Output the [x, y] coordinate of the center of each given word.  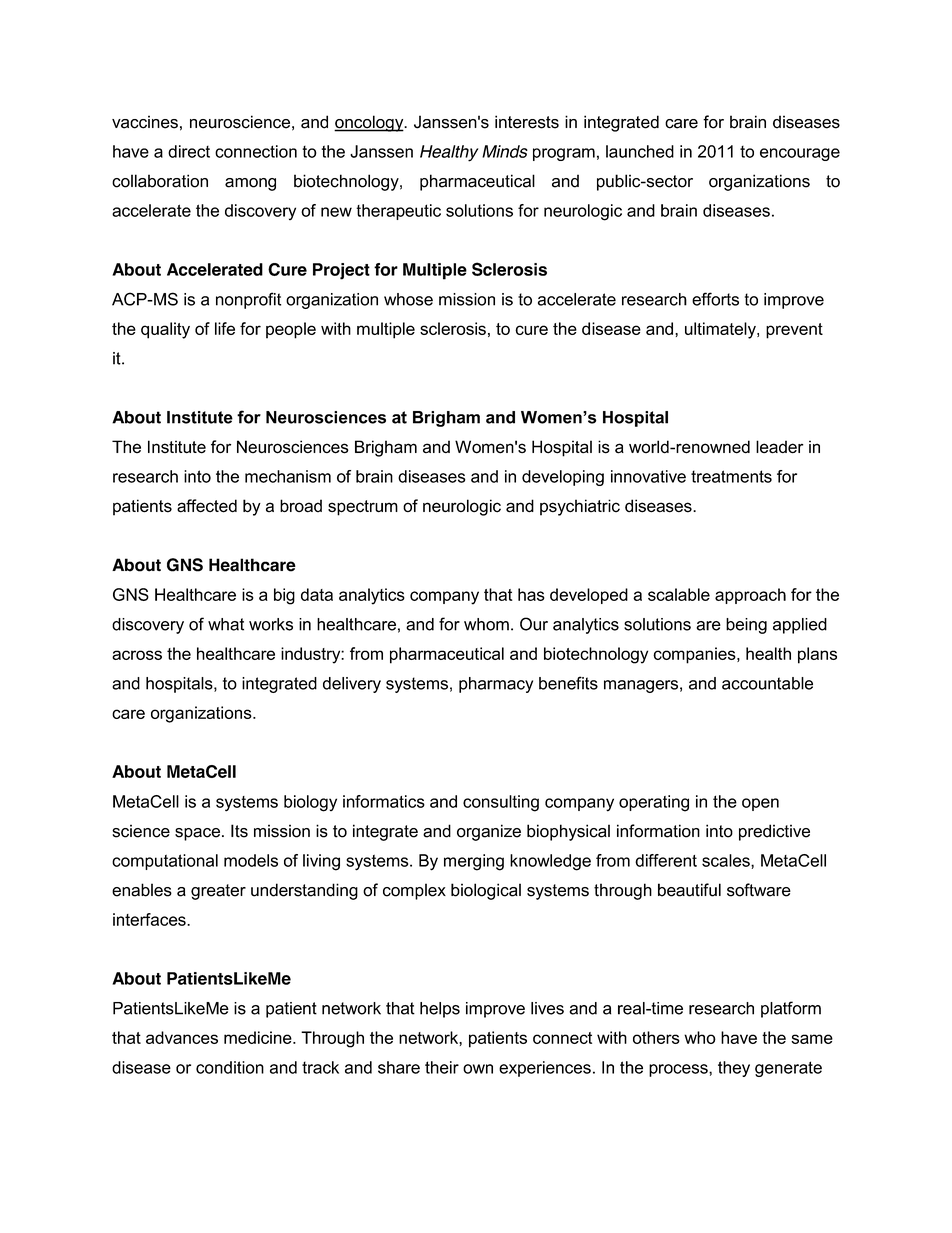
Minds [505, 151]
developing [563, 478]
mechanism [288, 476]
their [442, 1067]
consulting [501, 803]
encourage [800, 154]
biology [310, 803]
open [760, 804]
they [734, 1069]
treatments [731, 476]
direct [189, 151]
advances [182, 1037]
